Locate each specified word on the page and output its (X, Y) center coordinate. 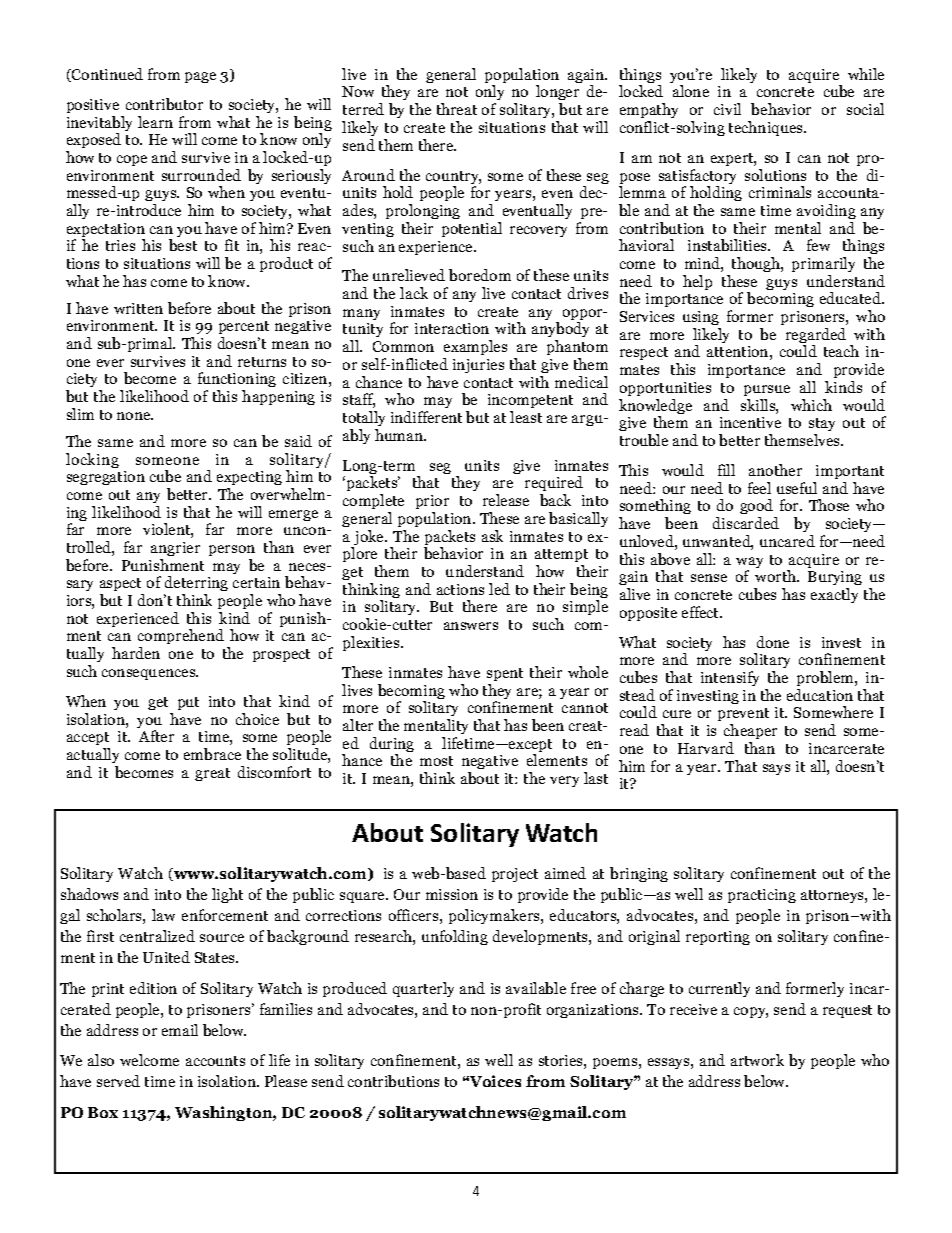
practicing (762, 896)
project (515, 875)
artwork (757, 1060)
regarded (816, 337)
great (212, 774)
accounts (215, 1061)
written (138, 308)
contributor (164, 104)
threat (457, 109)
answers (471, 626)
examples (475, 349)
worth (777, 576)
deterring (196, 585)
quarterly (423, 989)
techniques (767, 128)
